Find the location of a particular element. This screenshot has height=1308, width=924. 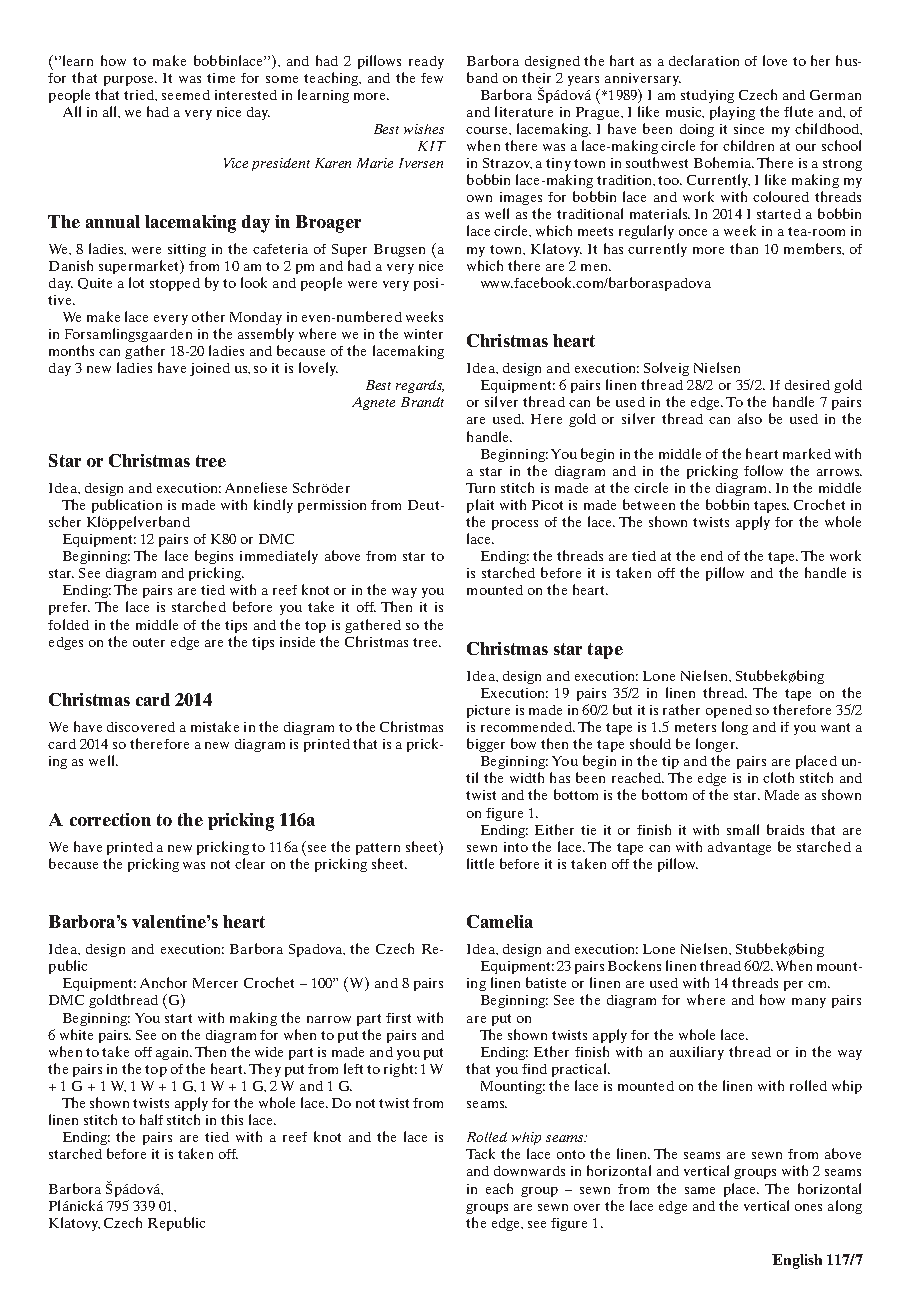

opened is located at coordinates (729, 711).
